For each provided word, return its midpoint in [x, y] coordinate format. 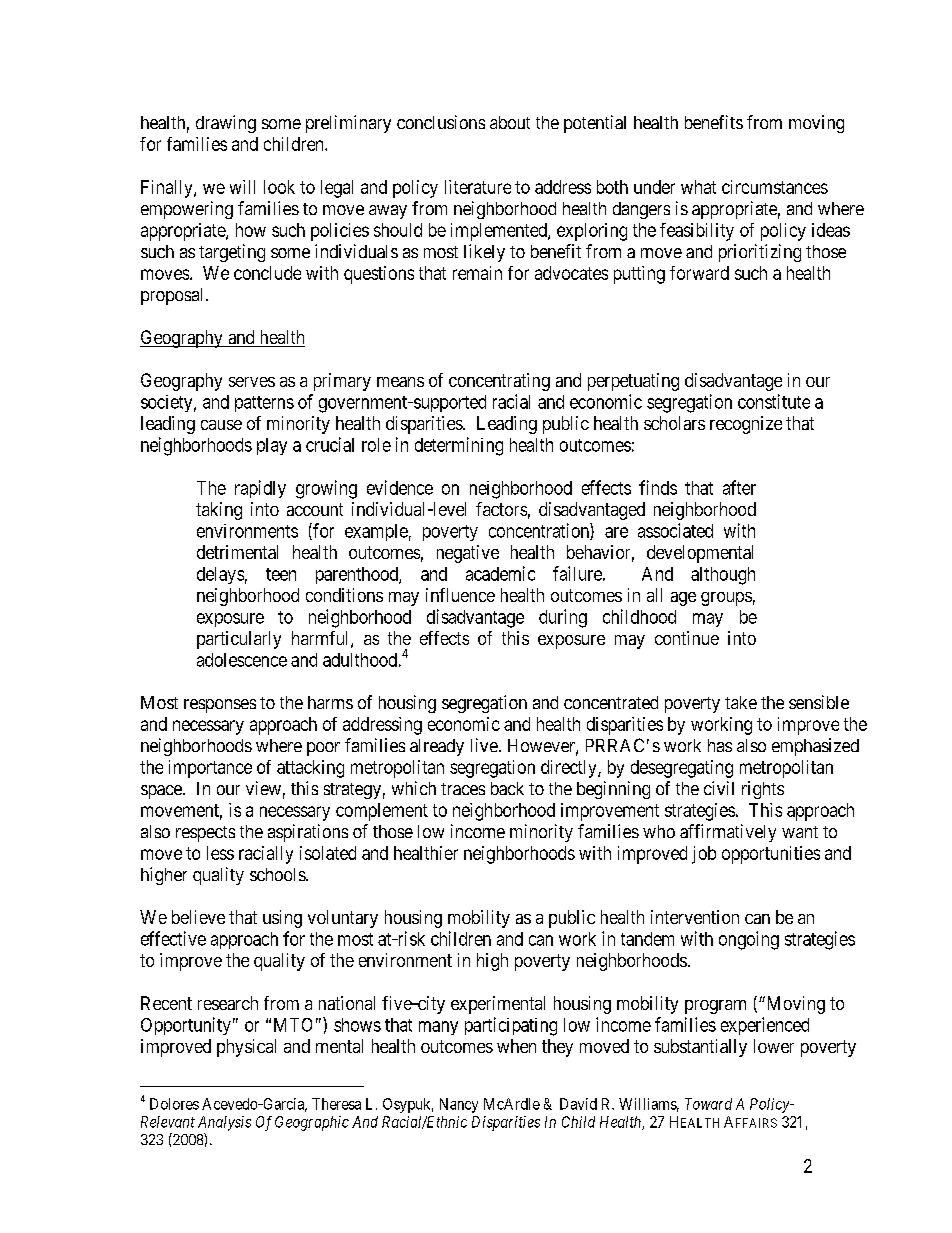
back [507, 788]
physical [246, 1048]
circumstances [775, 187]
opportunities [771, 855]
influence [460, 595]
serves [252, 382]
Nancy [459, 1105]
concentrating [499, 382]
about [510, 122]
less [220, 853]
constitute [774, 401]
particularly [239, 640]
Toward [708, 1104]
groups [726, 599]
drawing [226, 124]
